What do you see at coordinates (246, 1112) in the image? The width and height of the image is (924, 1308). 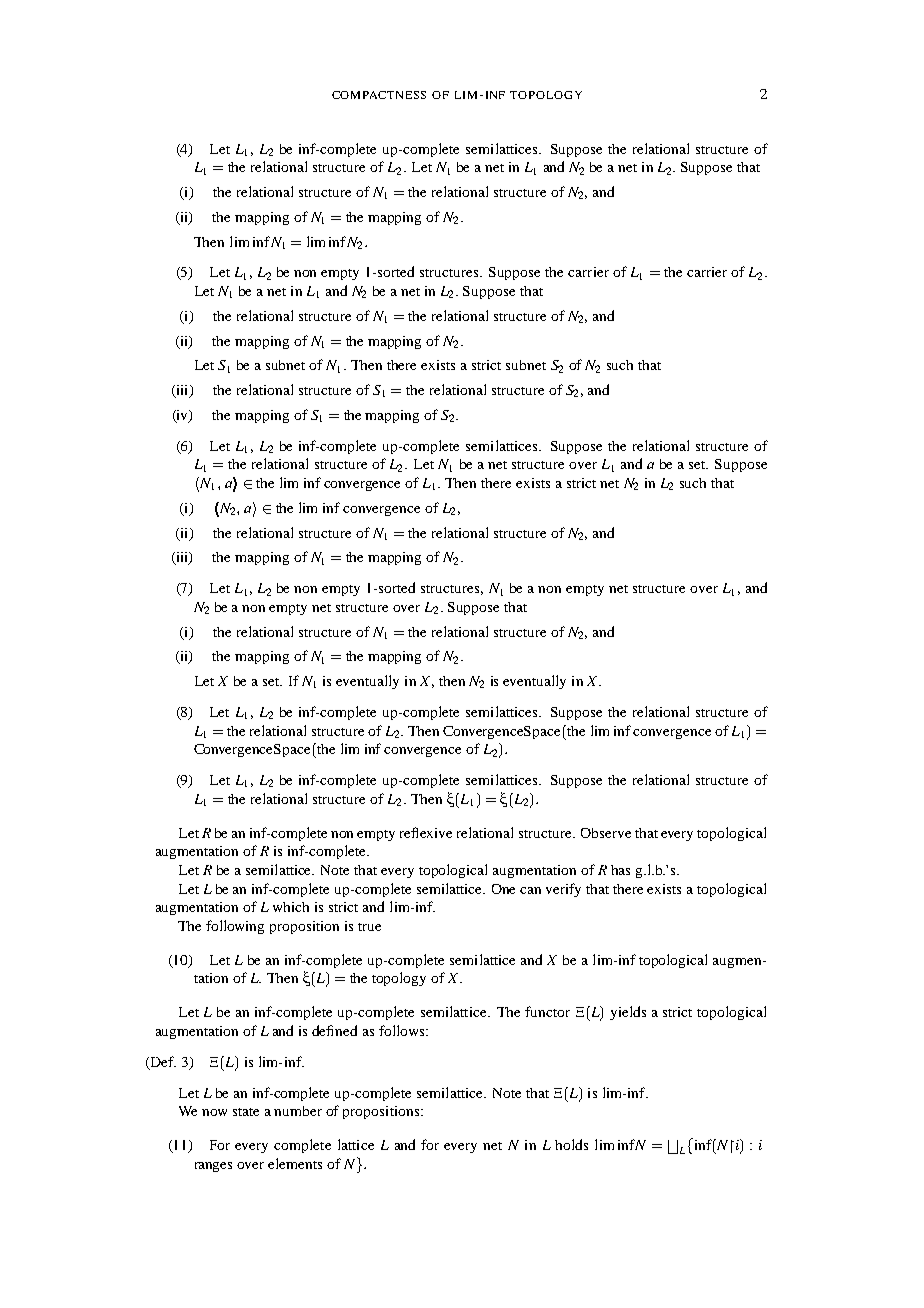 I see `state` at bounding box center [246, 1112].
